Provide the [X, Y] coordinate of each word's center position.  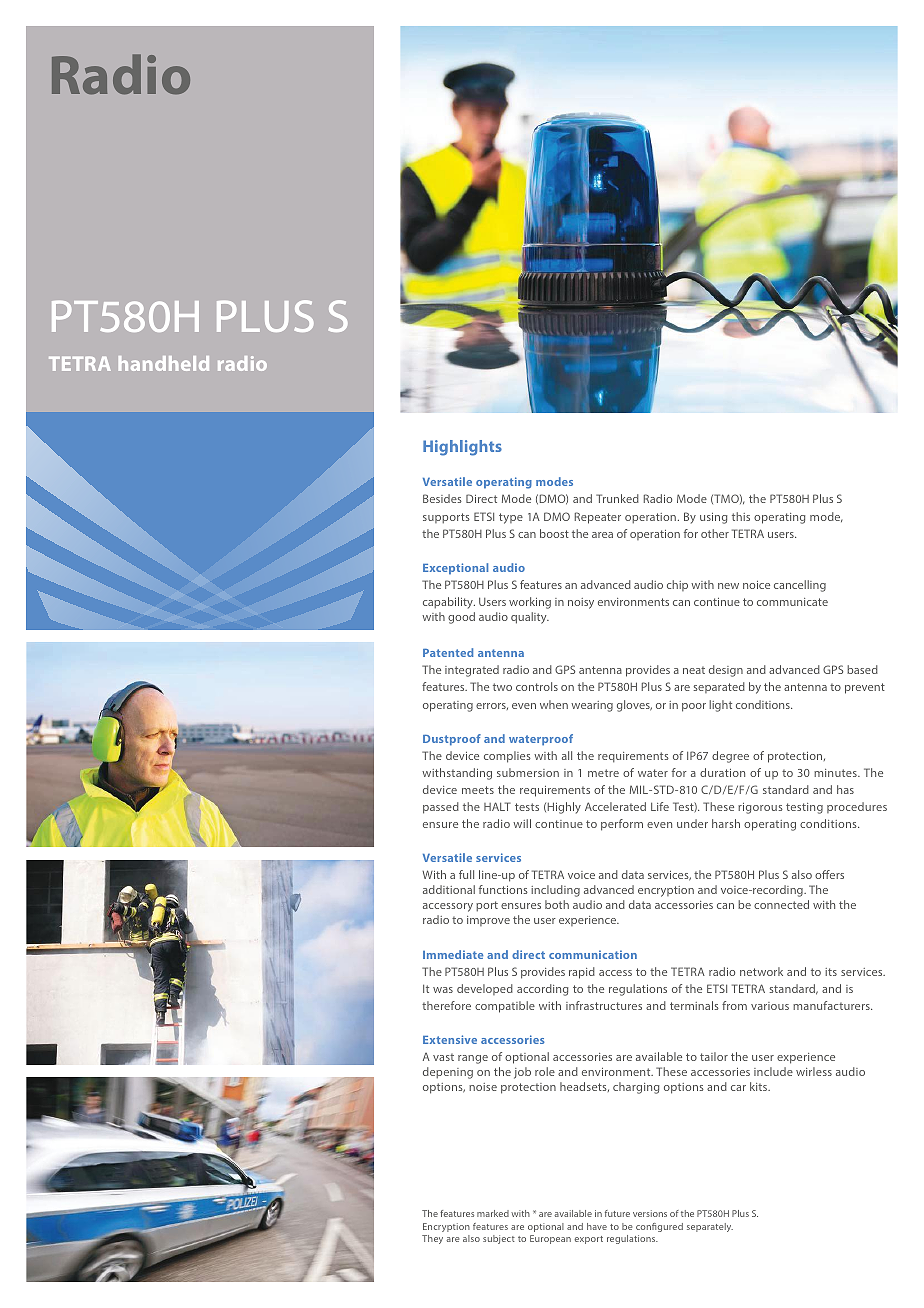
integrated [472, 671]
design [726, 671]
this [741, 516]
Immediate [453, 954]
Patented [448, 652]
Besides [442, 498]
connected [781, 904]
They [432, 1239]
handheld [164, 363]
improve [488, 921]
